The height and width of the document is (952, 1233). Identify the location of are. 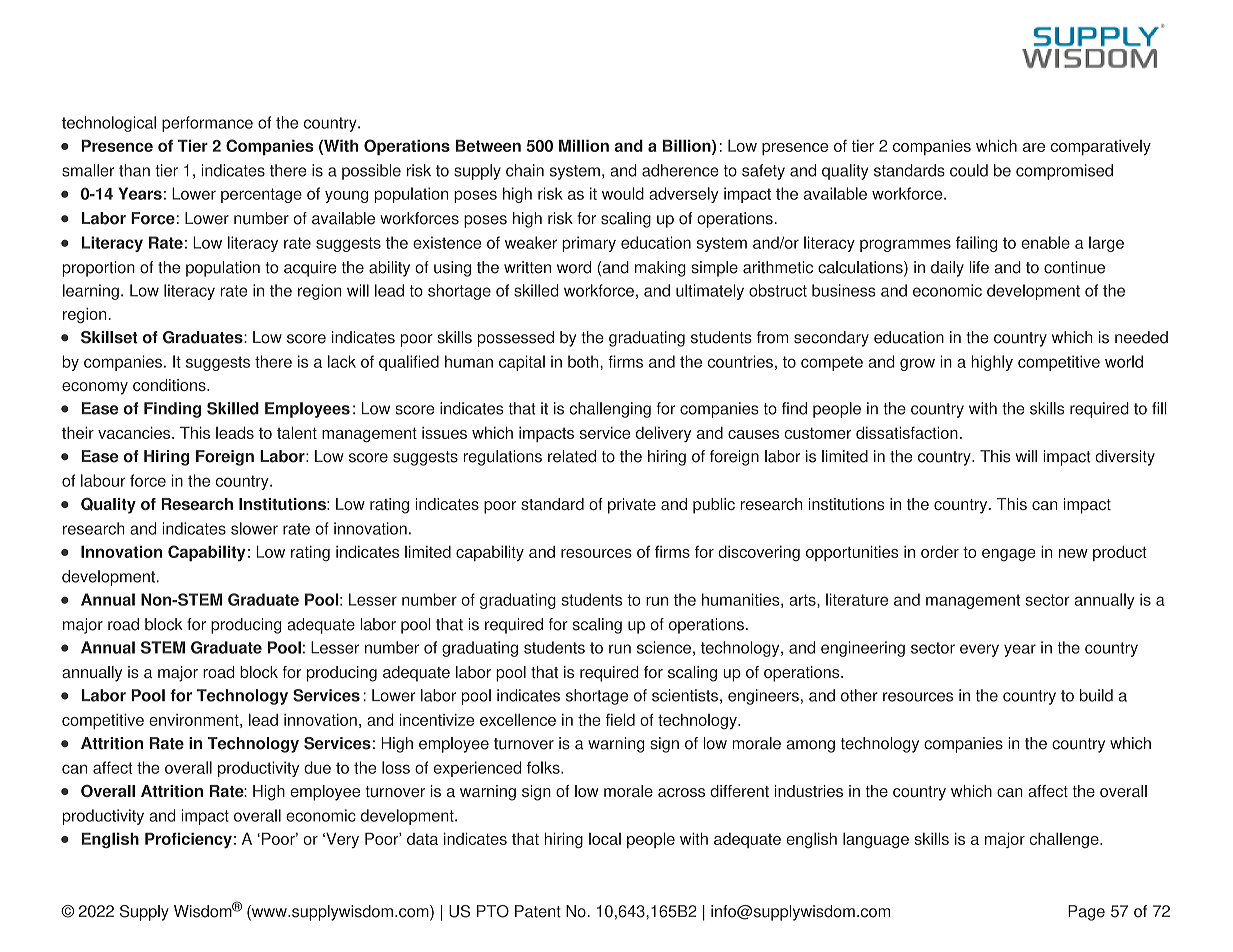
(1034, 147).
